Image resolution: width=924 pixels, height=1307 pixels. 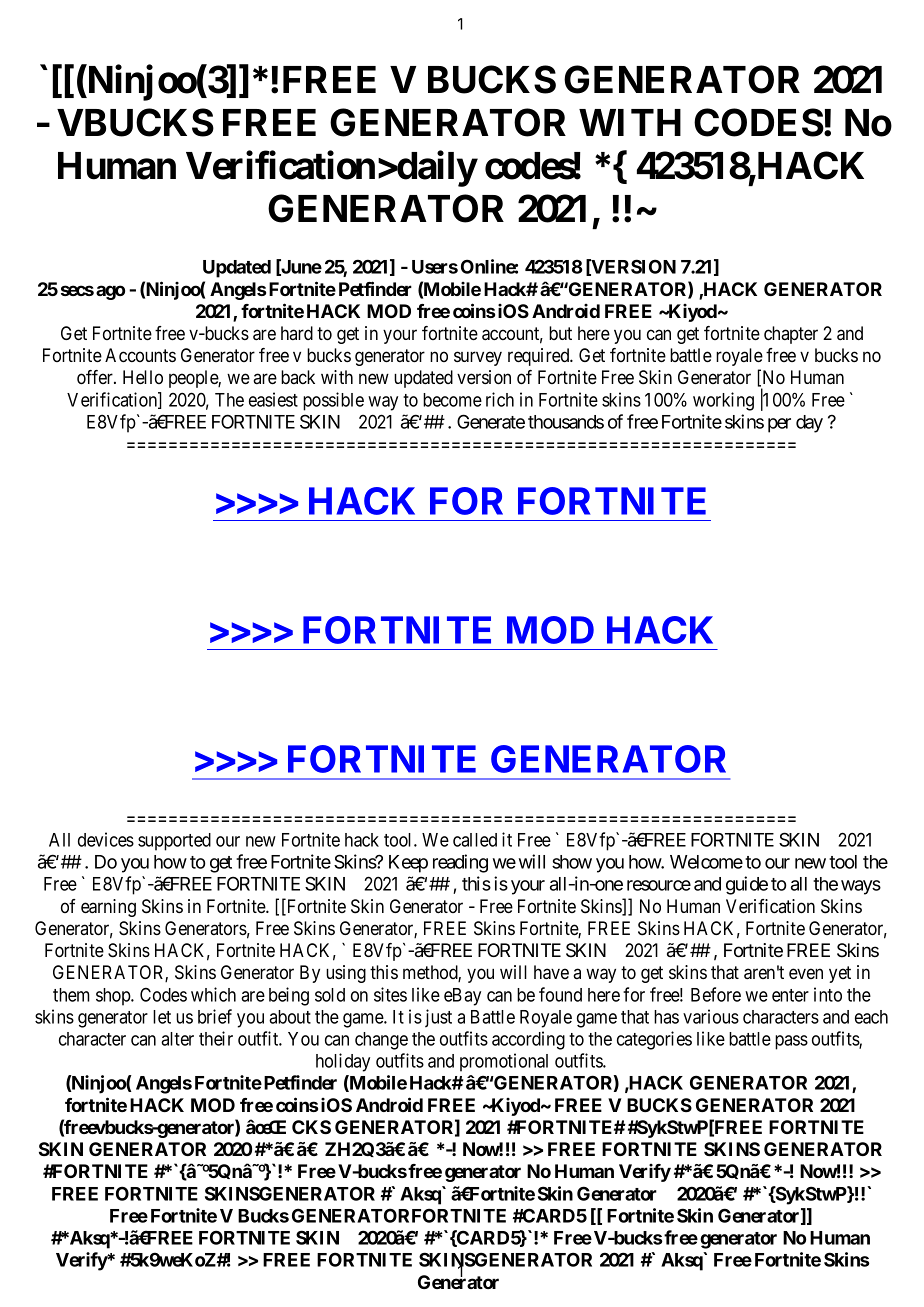 I want to click on guide, so click(x=747, y=885).
